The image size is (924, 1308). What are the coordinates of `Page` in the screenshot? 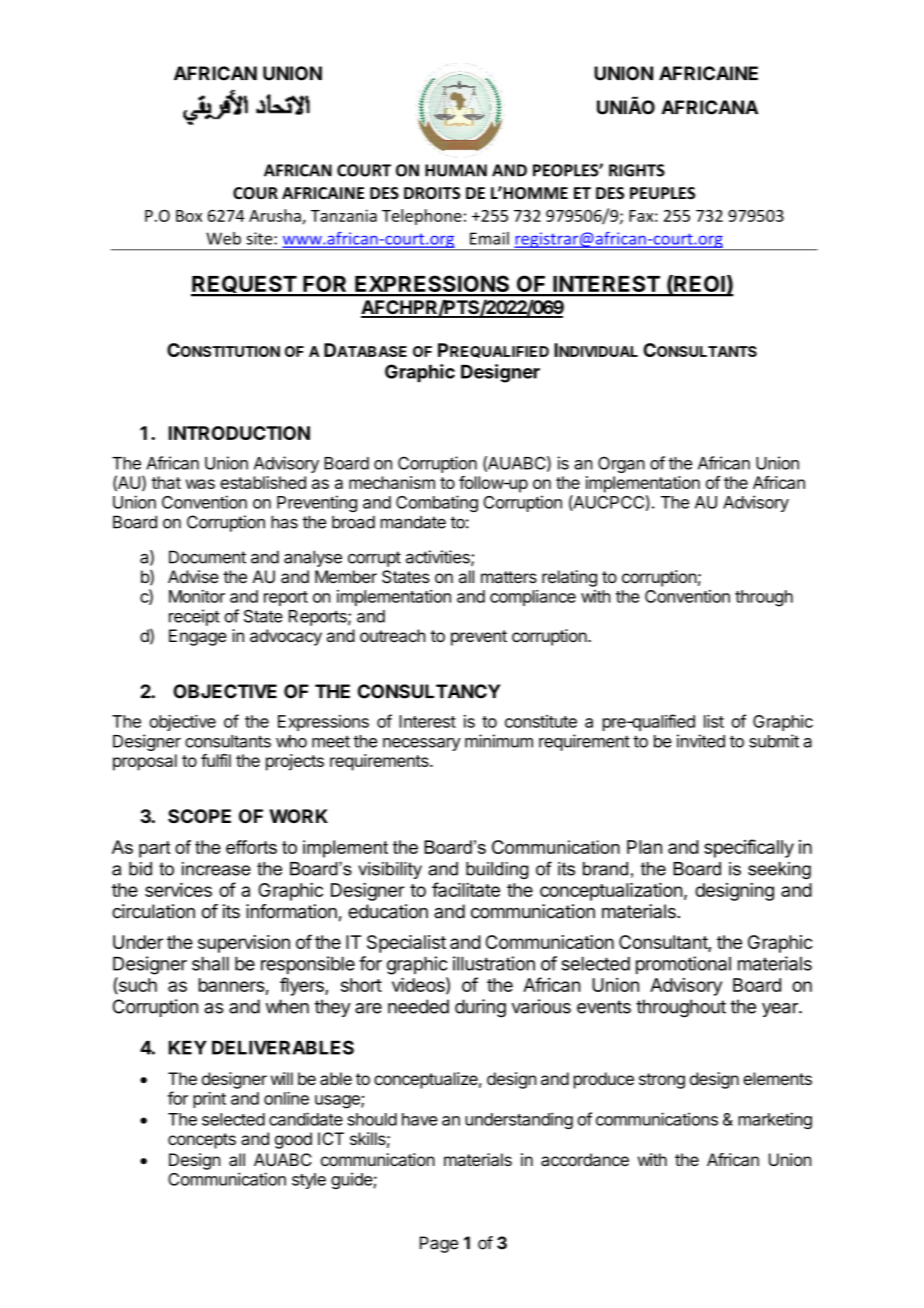 It's located at (439, 1244).
